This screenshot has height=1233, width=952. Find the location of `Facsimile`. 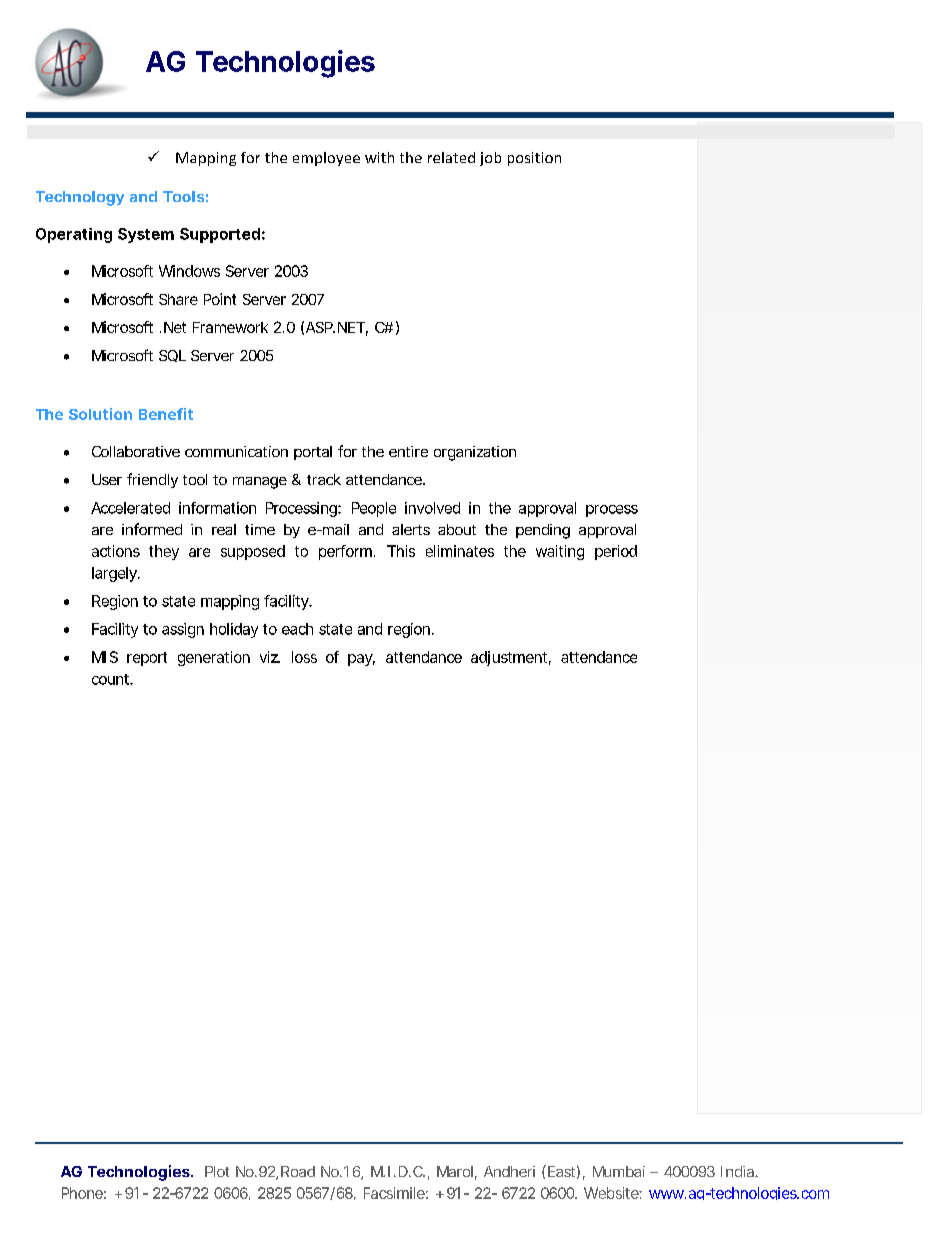

Facsimile is located at coordinates (396, 1193).
